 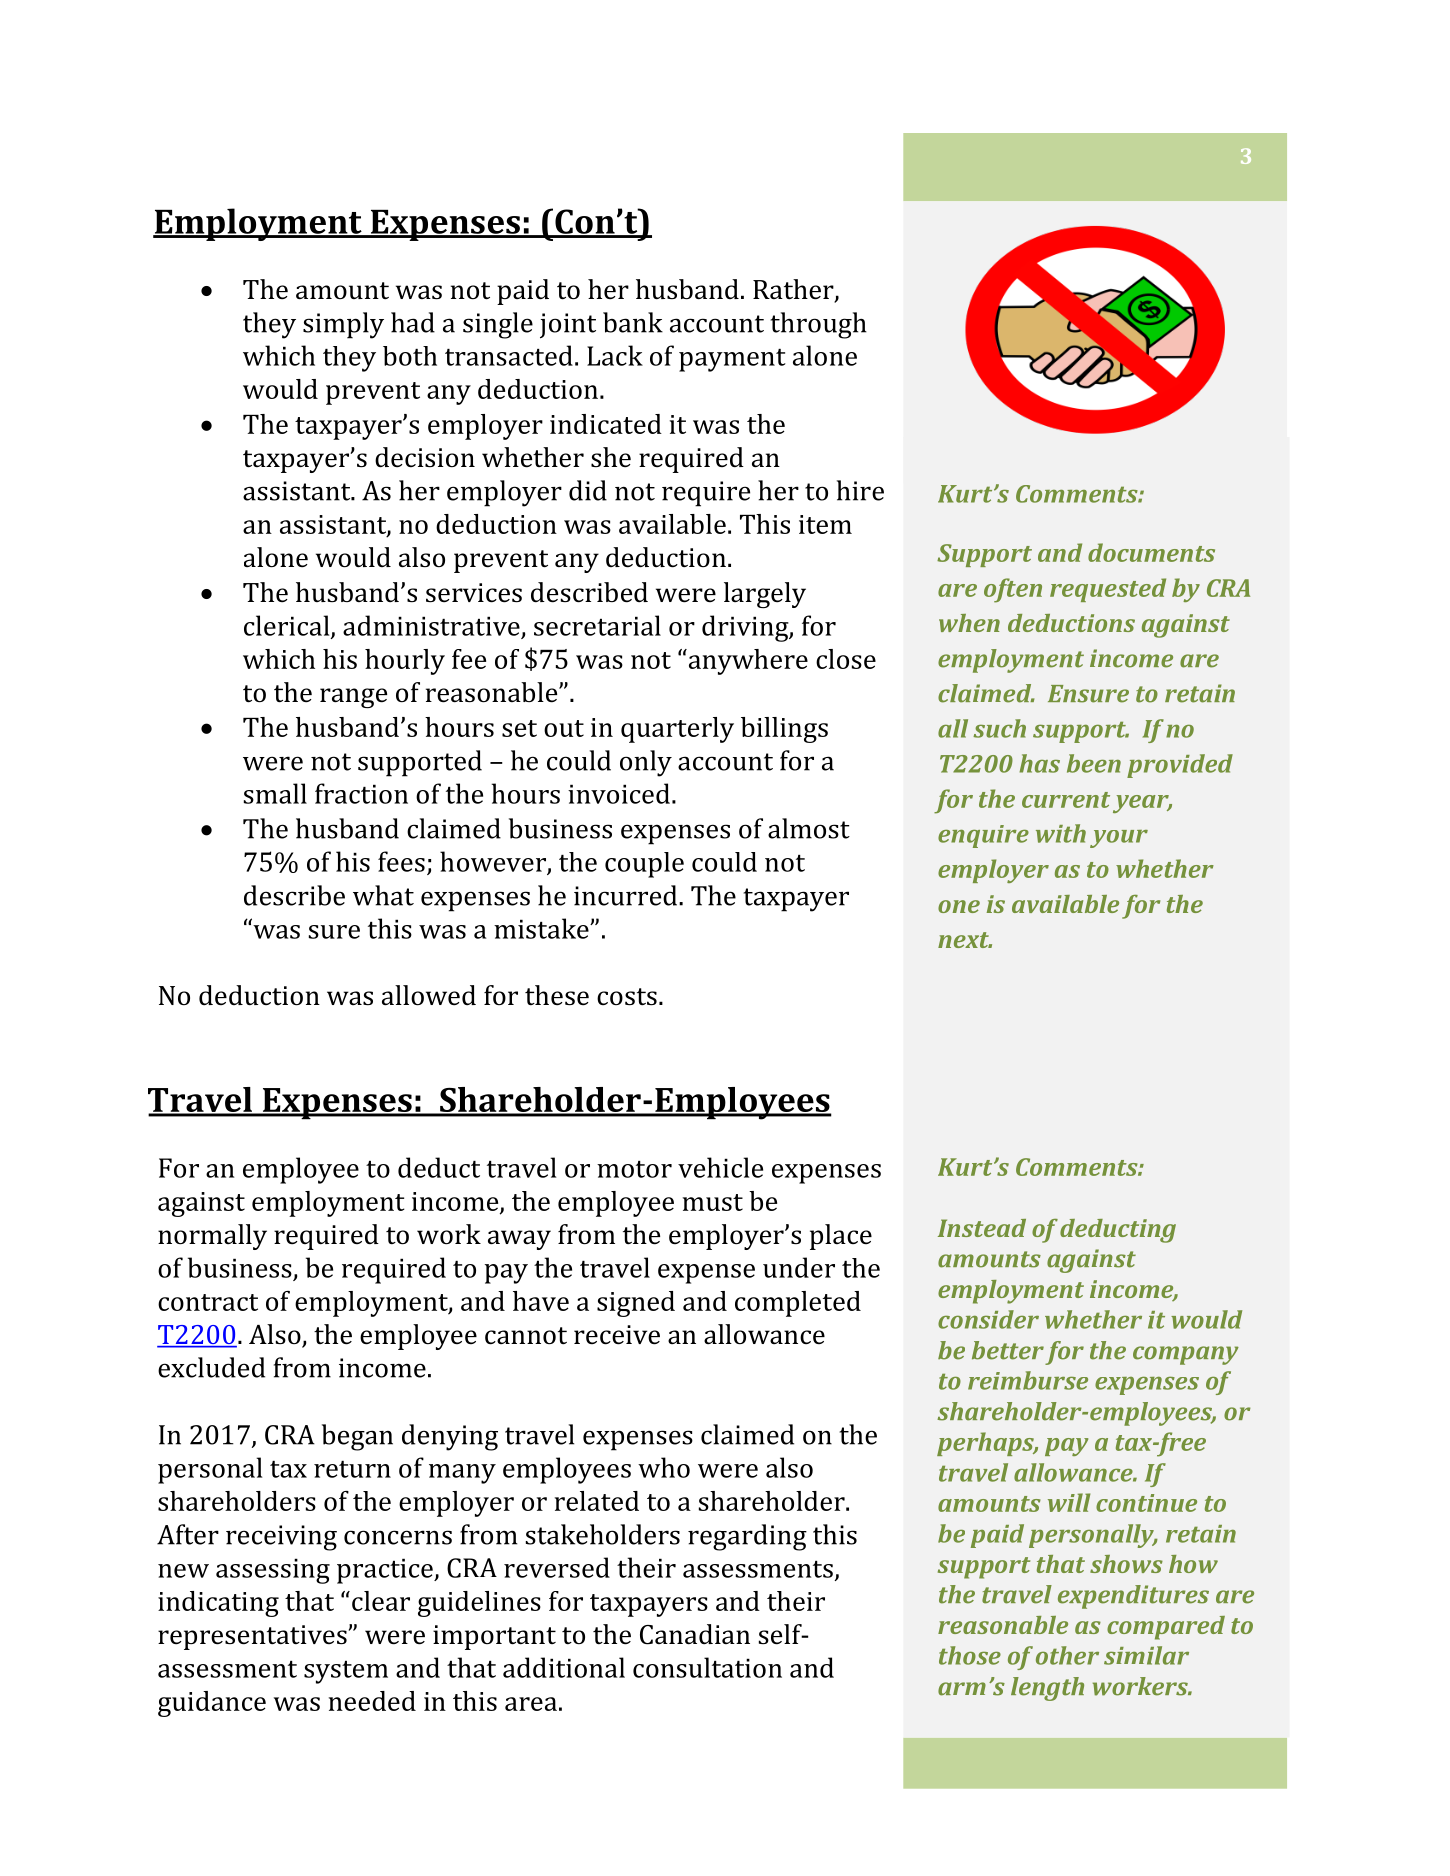 What do you see at coordinates (819, 325) in the screenshot?
I see `through` at bounding box center [819, 325].
